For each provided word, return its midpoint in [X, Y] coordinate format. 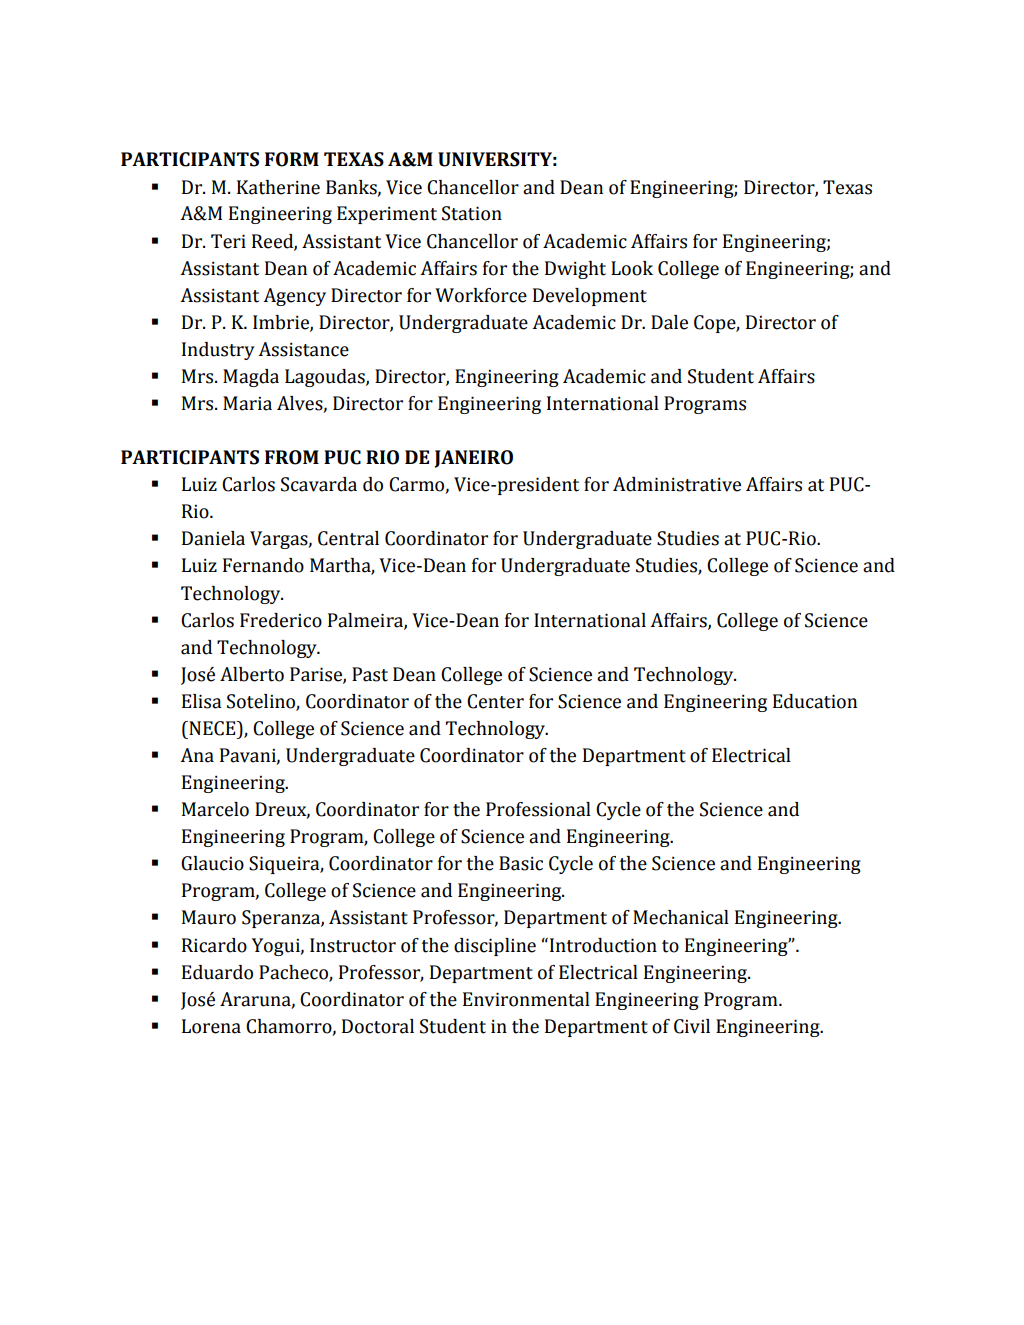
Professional [538, 809]
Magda [251, 378]
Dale [669, 322]
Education [815, 701]
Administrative [677, 484]
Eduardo [217, 972]
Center [495, 701]
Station [472, 213]
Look [632, 268]
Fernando [263, 565]
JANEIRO [473, 459]
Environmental [526, 999]
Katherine [278, 187]
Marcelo [215, 809]
